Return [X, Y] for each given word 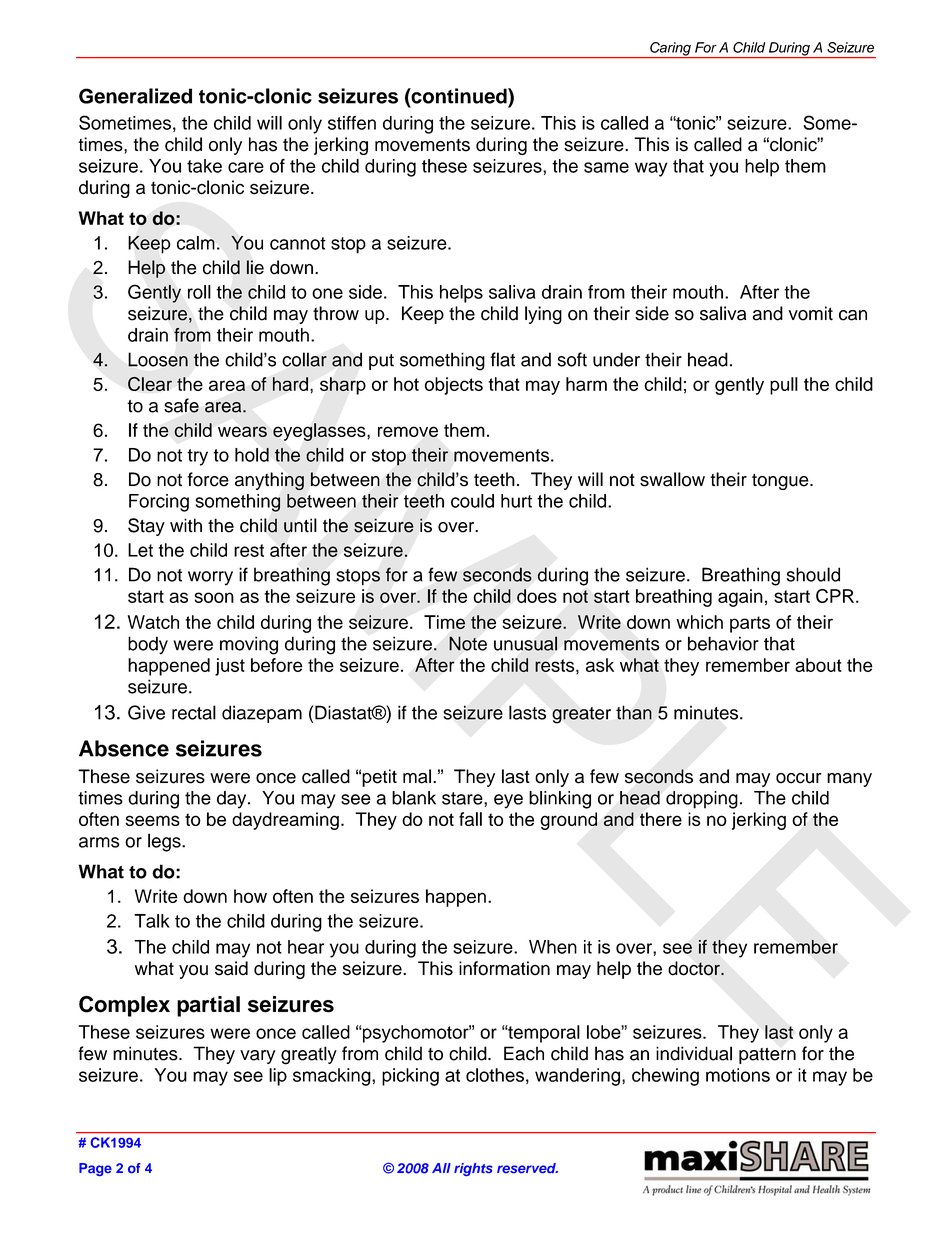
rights [473, 1169]
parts [750, 624]
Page [95, 1169]
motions [738, 1075]
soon [214, 597]
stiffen [352, 123]
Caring [670, 50]
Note [468, 643]
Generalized [135, 96]
